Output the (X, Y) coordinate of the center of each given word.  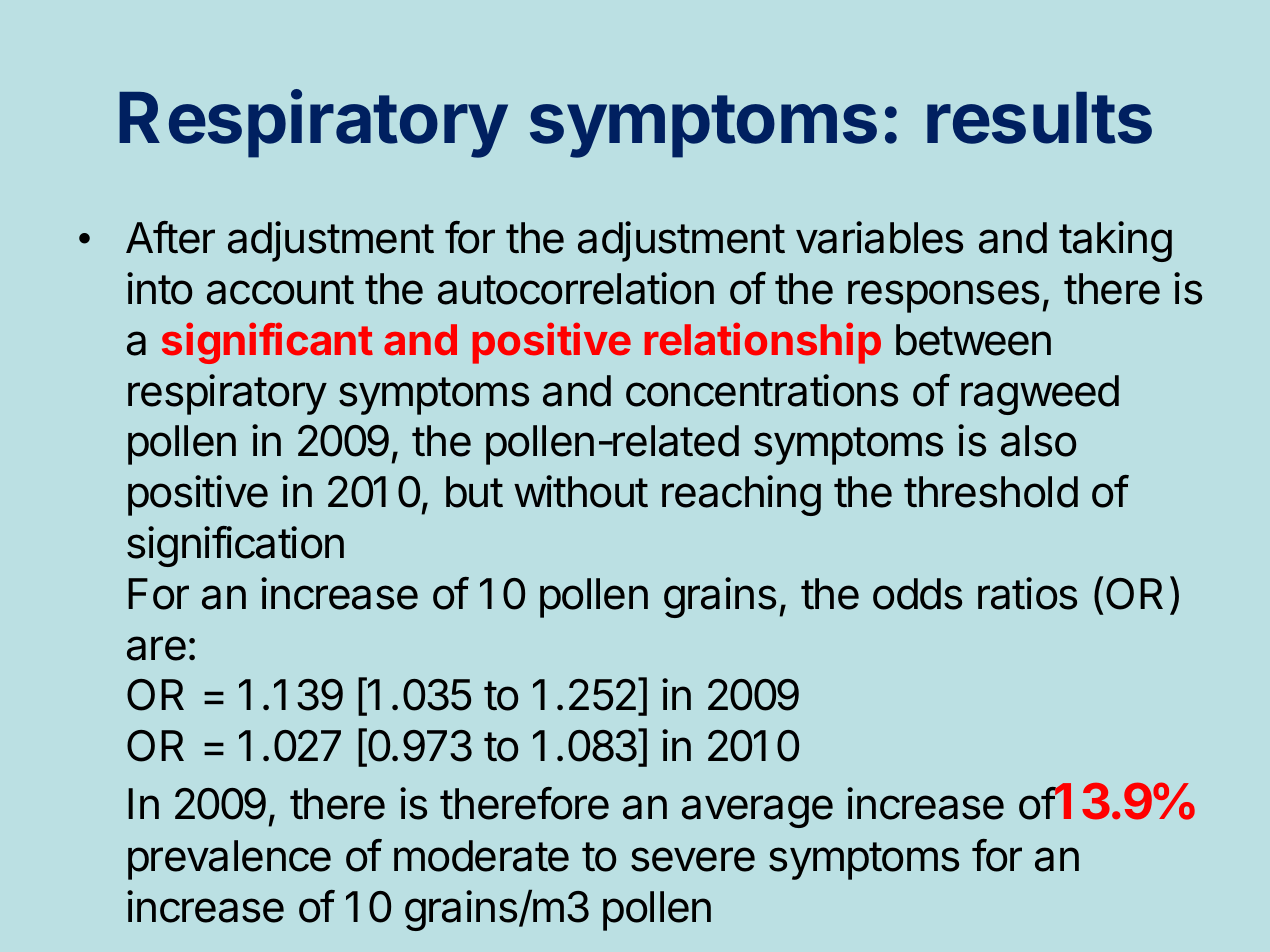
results (1039, 118)
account (280, 290)
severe (693, 859)
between (973, 340)
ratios (1027, 593)
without (581, 491)
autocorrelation (576, 288)
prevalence (229, 860)
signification (235, 546)
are (156, 648)
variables (879, 237)
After (170, 237)
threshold (991, 492)
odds (917, 594)
